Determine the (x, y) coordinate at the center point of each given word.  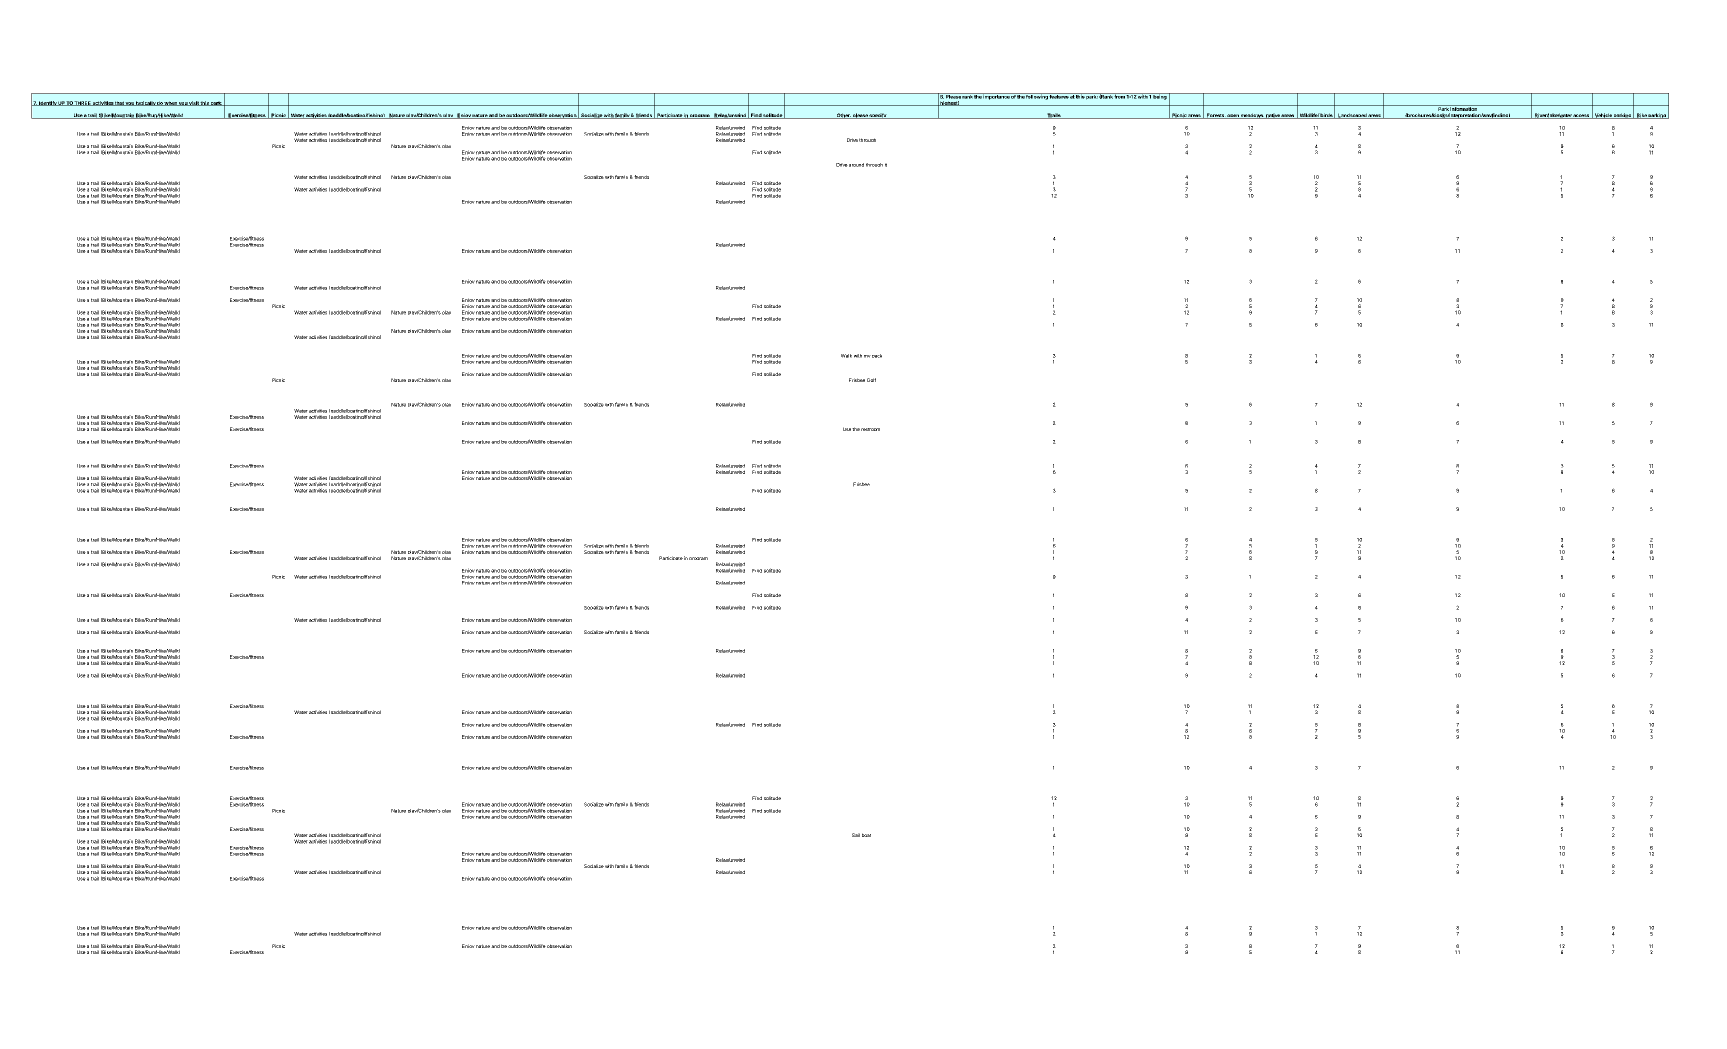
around (856, 165)
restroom (870, 429)
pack (877, 356)
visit (194, 103)
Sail (856, 835)
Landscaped (1352, 116)
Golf (871, 380)
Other (843, 116)
